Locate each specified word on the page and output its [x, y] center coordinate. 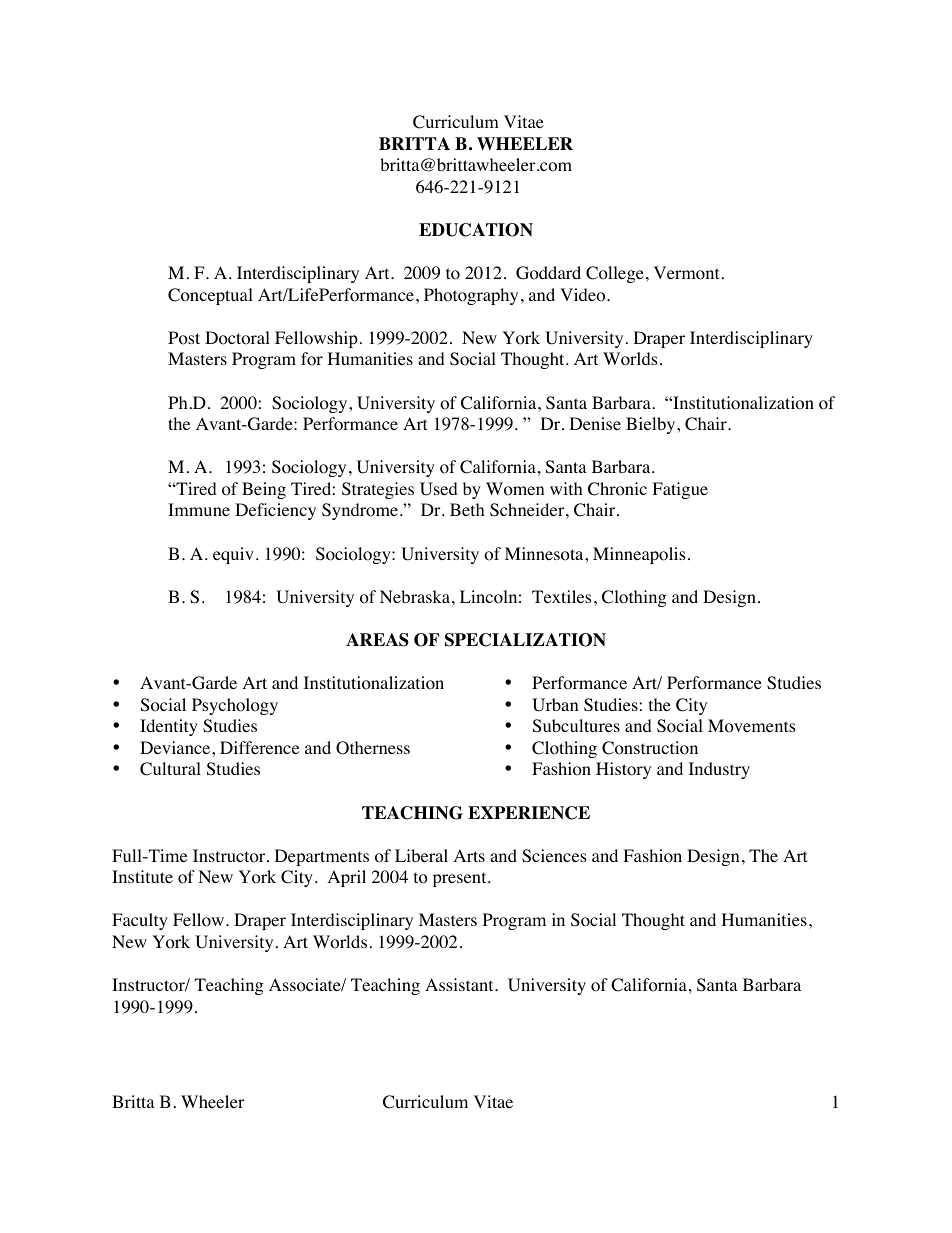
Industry [719, 770]
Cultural [170, 769]
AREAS [377, 640]
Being [264, 490]
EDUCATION [476, 230]
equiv [233, 555]
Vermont [686, 273]
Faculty [140, 921]
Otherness [373, 748]
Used [439, 489]
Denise [595, 423]
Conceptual [210, 296]
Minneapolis [639, 555]
